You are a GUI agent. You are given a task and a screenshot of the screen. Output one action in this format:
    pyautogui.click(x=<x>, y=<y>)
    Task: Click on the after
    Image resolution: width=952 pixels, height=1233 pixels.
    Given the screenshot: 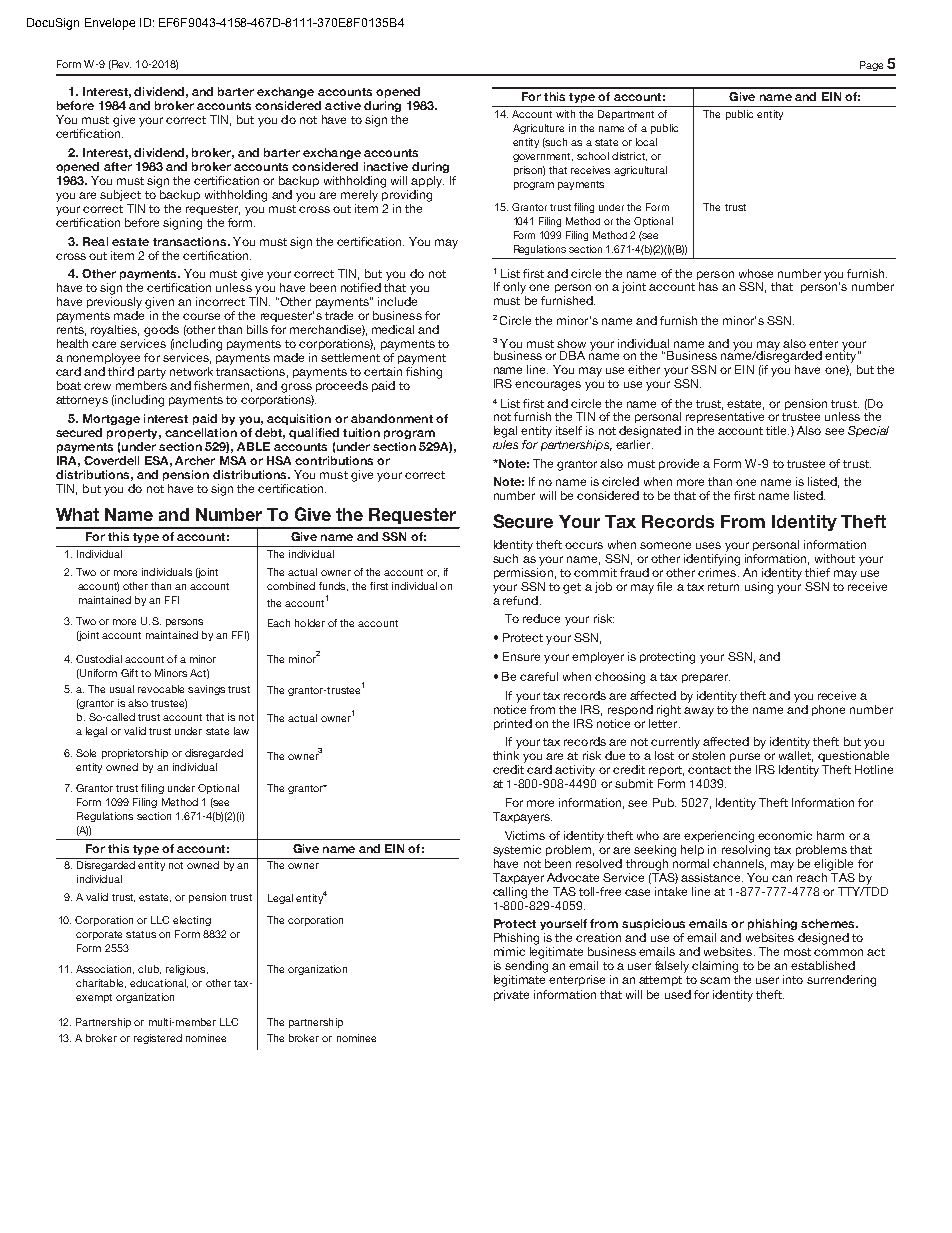 What is the action you would take?
    pyautogui.click(x=118, y=166)
